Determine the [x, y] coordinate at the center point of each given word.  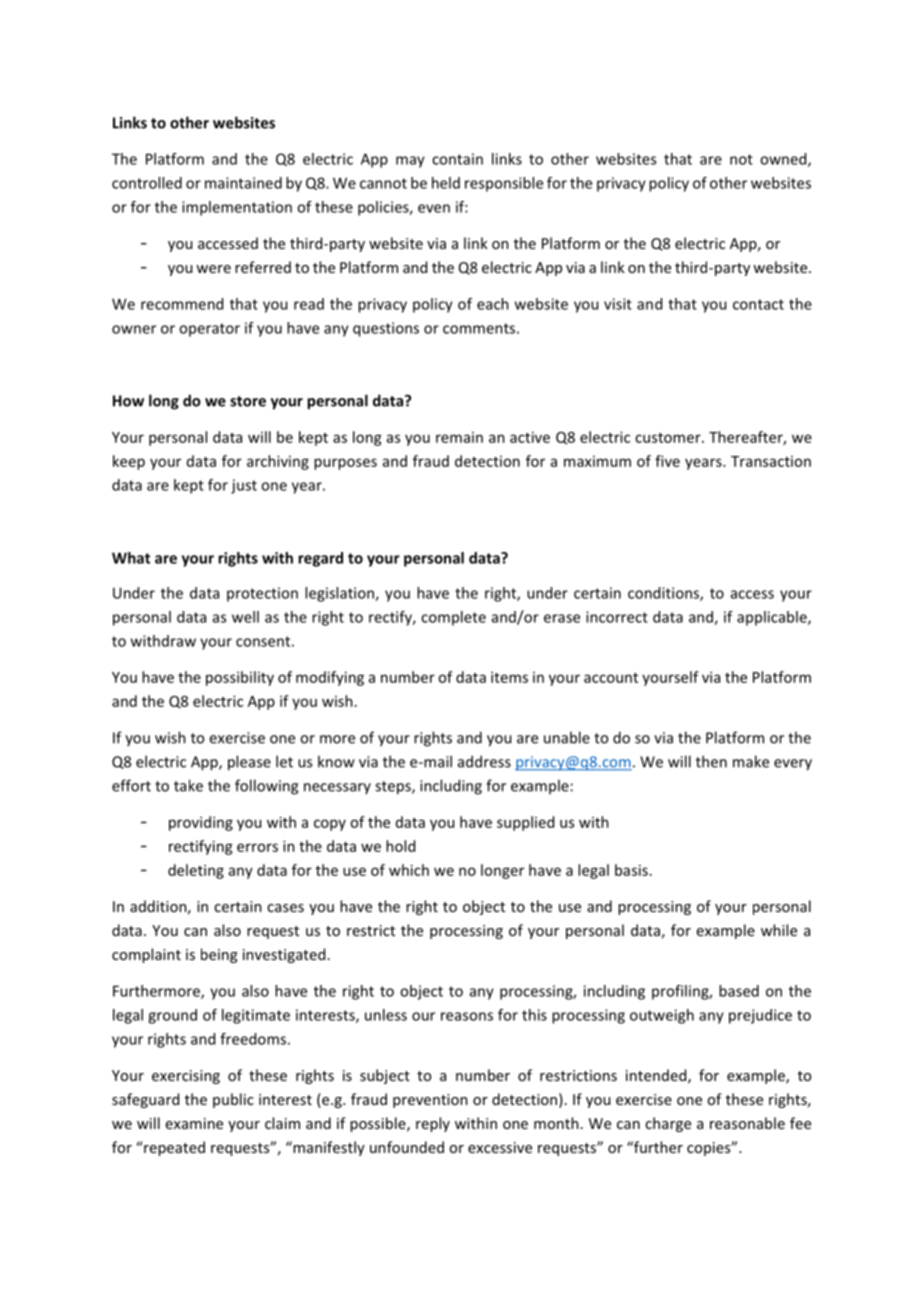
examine [194, 1123]
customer [669, 438]
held [446, 183]
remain [459, 437]
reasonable [747, 1123]
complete [453, 618]
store [248, 401]
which [409, 870]
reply [433, 1124]
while [779, 930]
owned [784, 160]
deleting [196, 871]
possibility [240, 678]
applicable [773, 618]
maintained [243, 183]
